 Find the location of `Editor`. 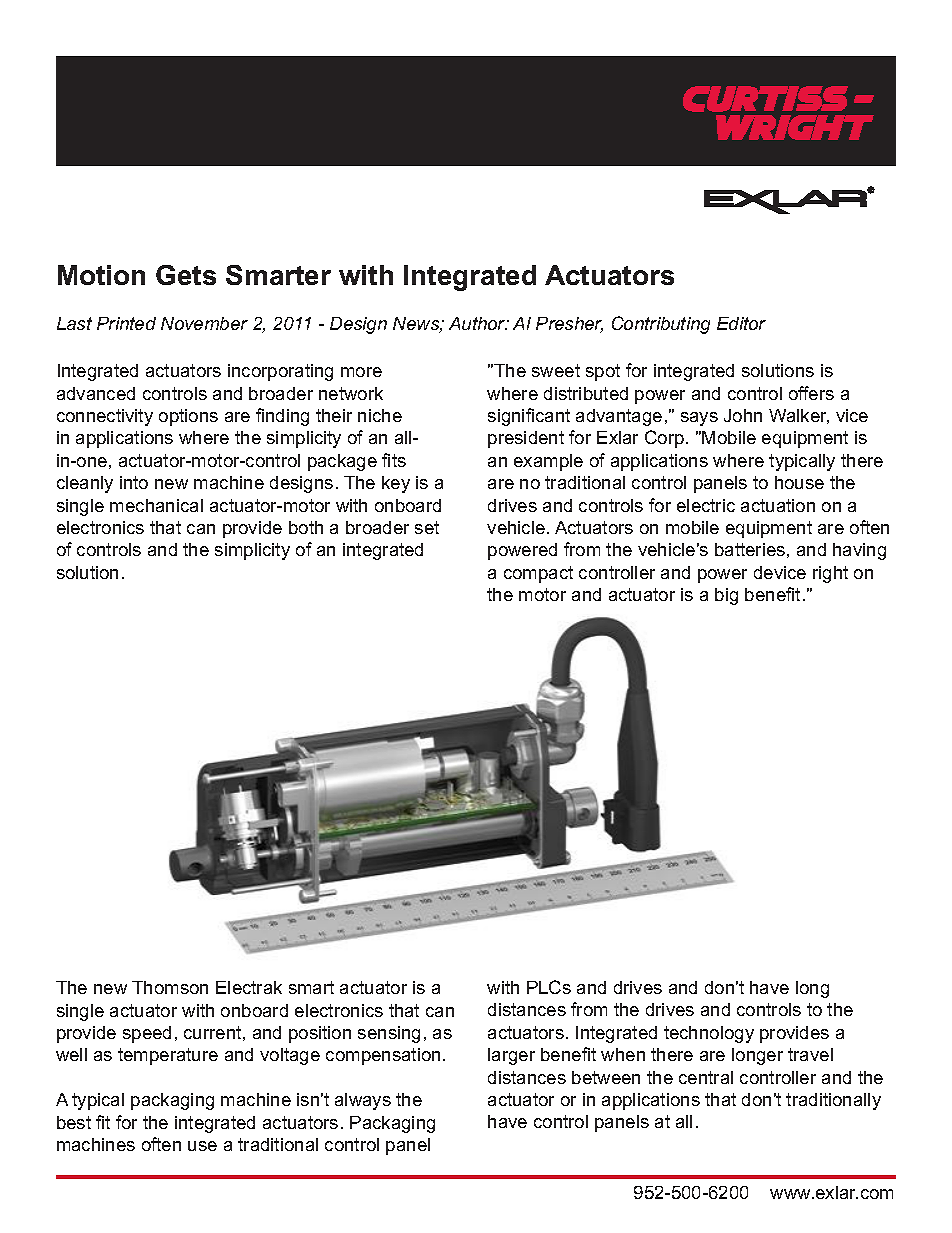

Editor is located at coordinates (741, 323).
